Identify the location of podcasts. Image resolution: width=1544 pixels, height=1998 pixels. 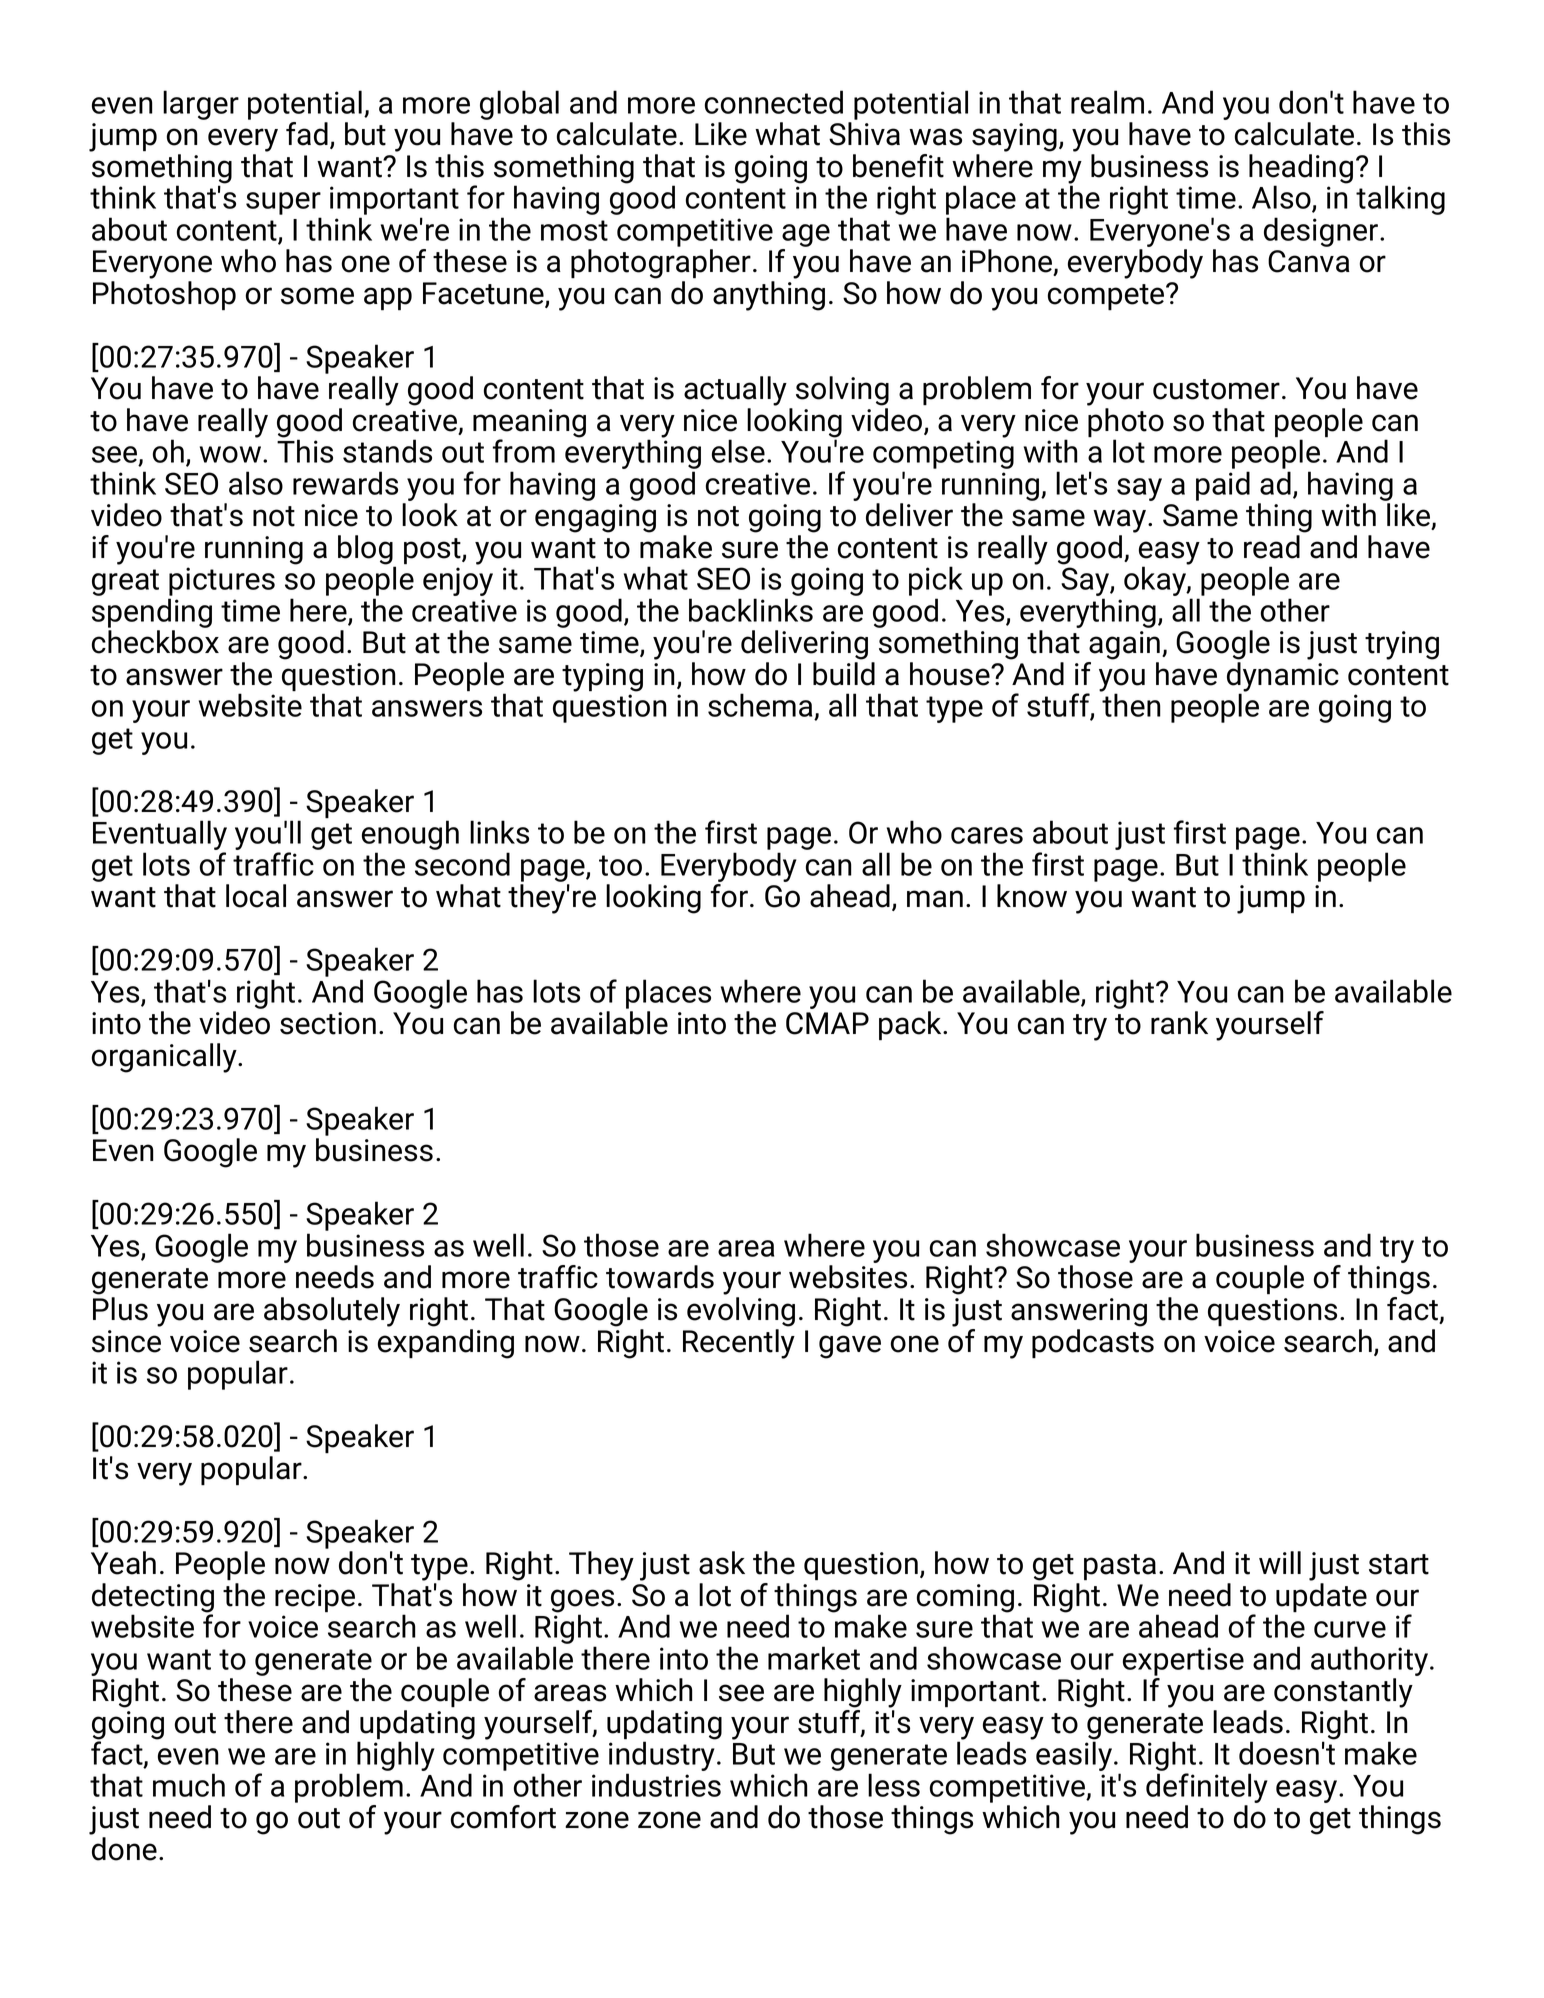
(1093, 1344).
